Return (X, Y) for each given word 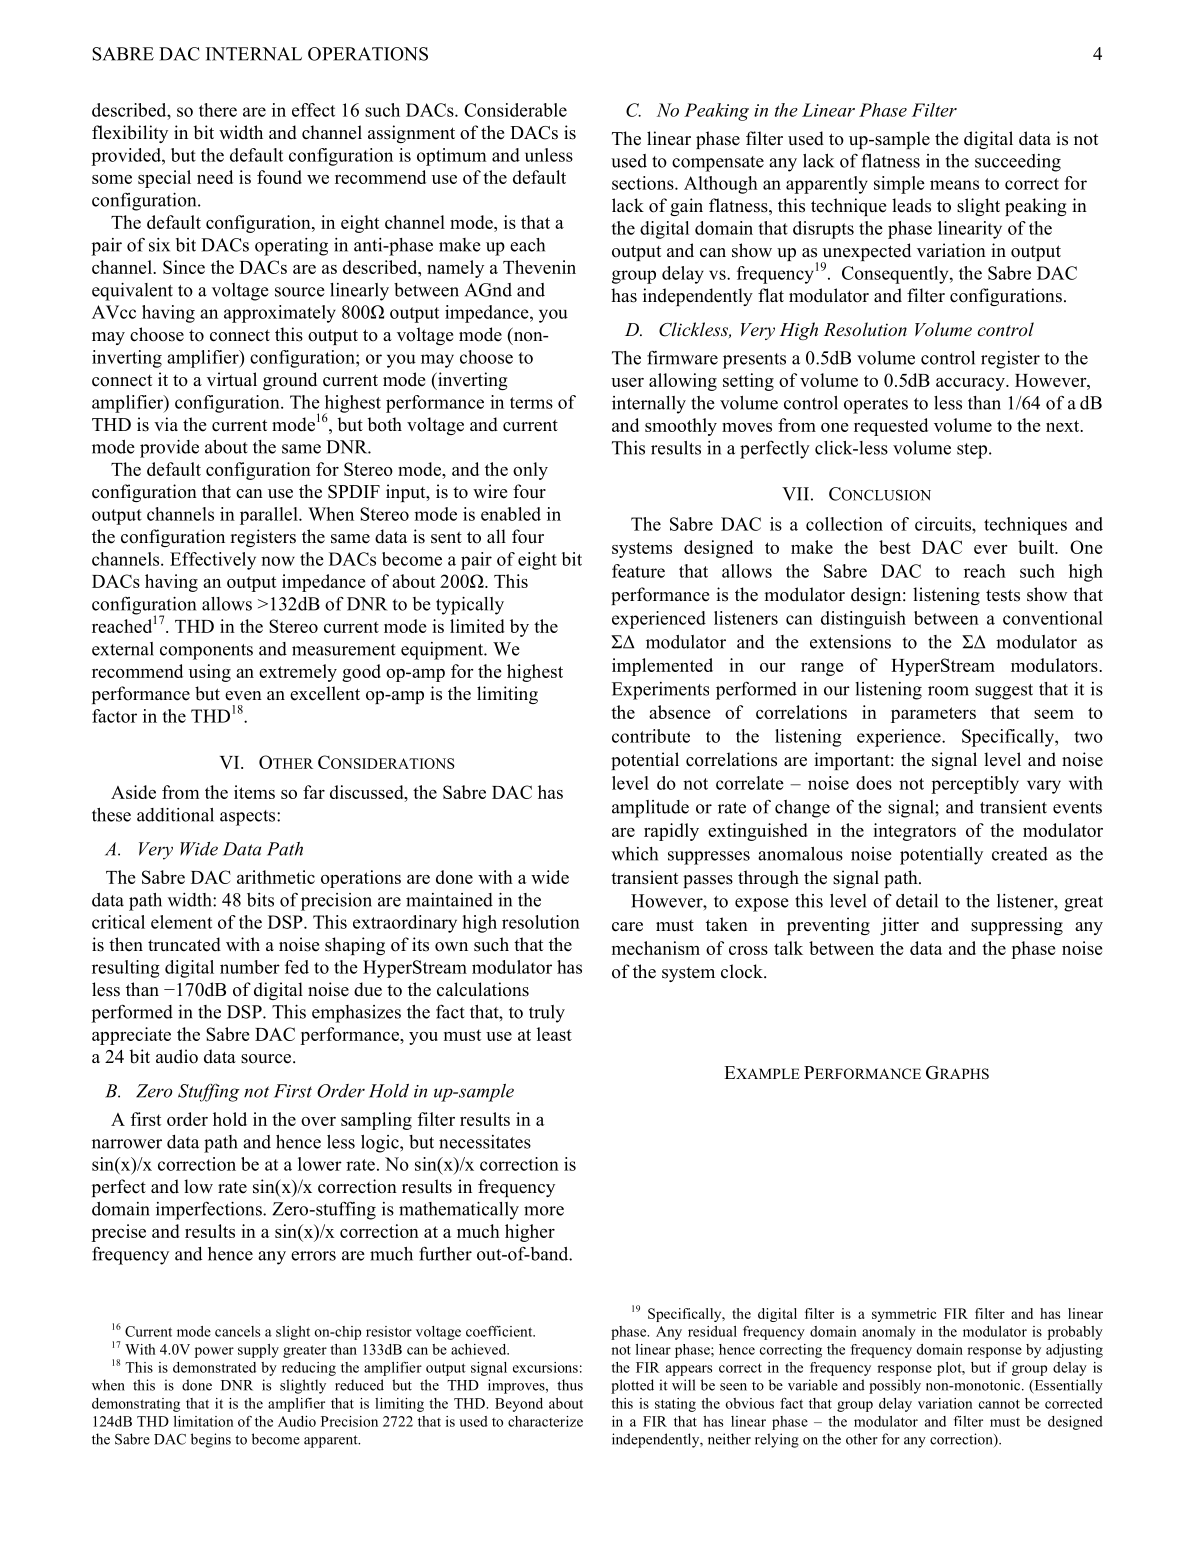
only (530, 471)
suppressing (1017, 926)
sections (644, 183)
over (318, 1121)
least (554, 1034)
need (215, 177)
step (973, 451)
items (254, 792)
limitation (204, 1421)
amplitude (650, 809)
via (166, 424)
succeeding (1018, 163)
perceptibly (975, 785)
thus (570, 1385)
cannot (999, 1404)
